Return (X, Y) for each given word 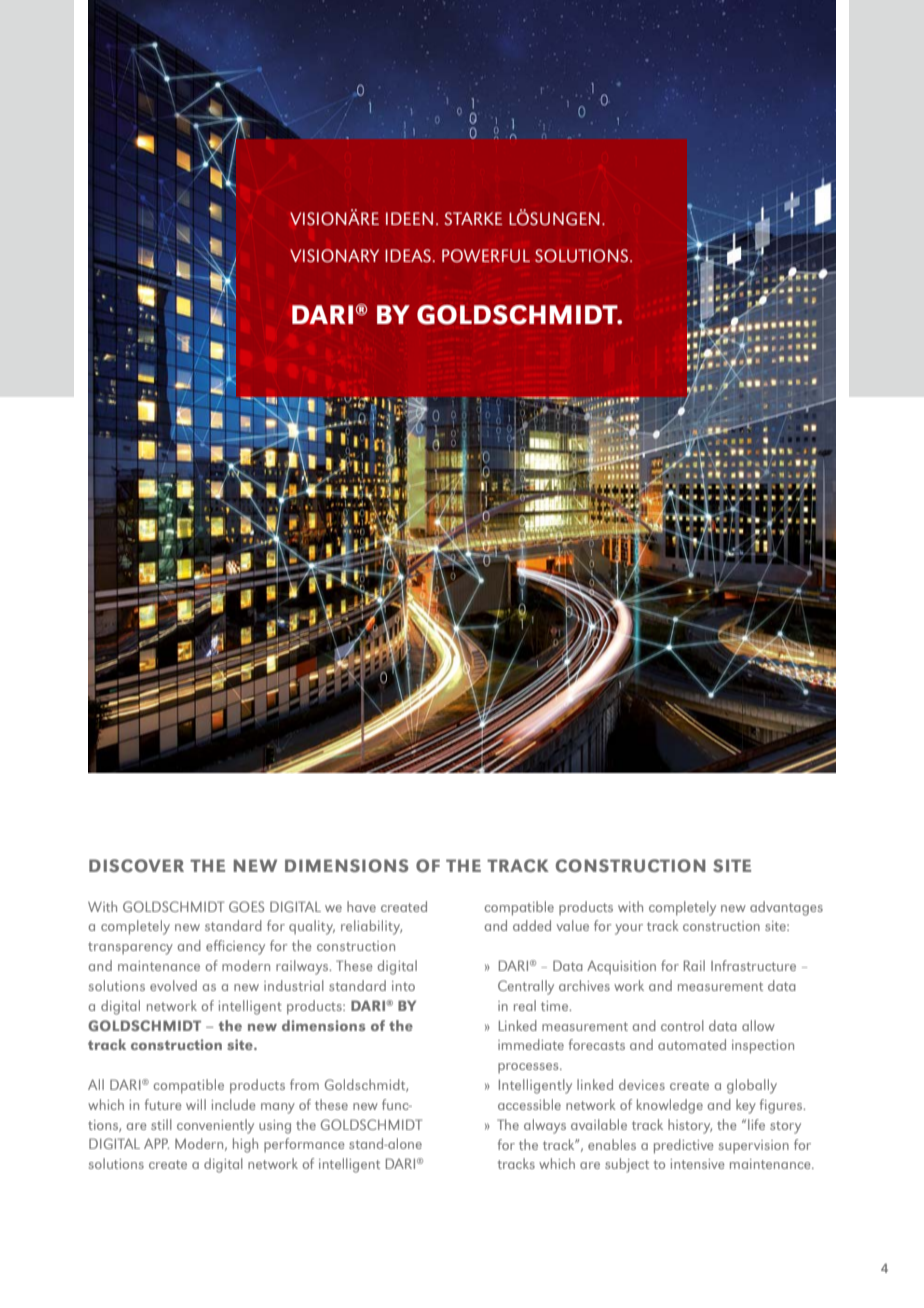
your (629, 929)
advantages (786, 908)
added (532, 925)
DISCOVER (136, 865)
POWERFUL (486, 255)
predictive (683, 1146)
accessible (529, 1104)
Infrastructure (753, 965)
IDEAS (408, 255)
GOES (246, 906)
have (361, 906)
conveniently (215, 1126)
